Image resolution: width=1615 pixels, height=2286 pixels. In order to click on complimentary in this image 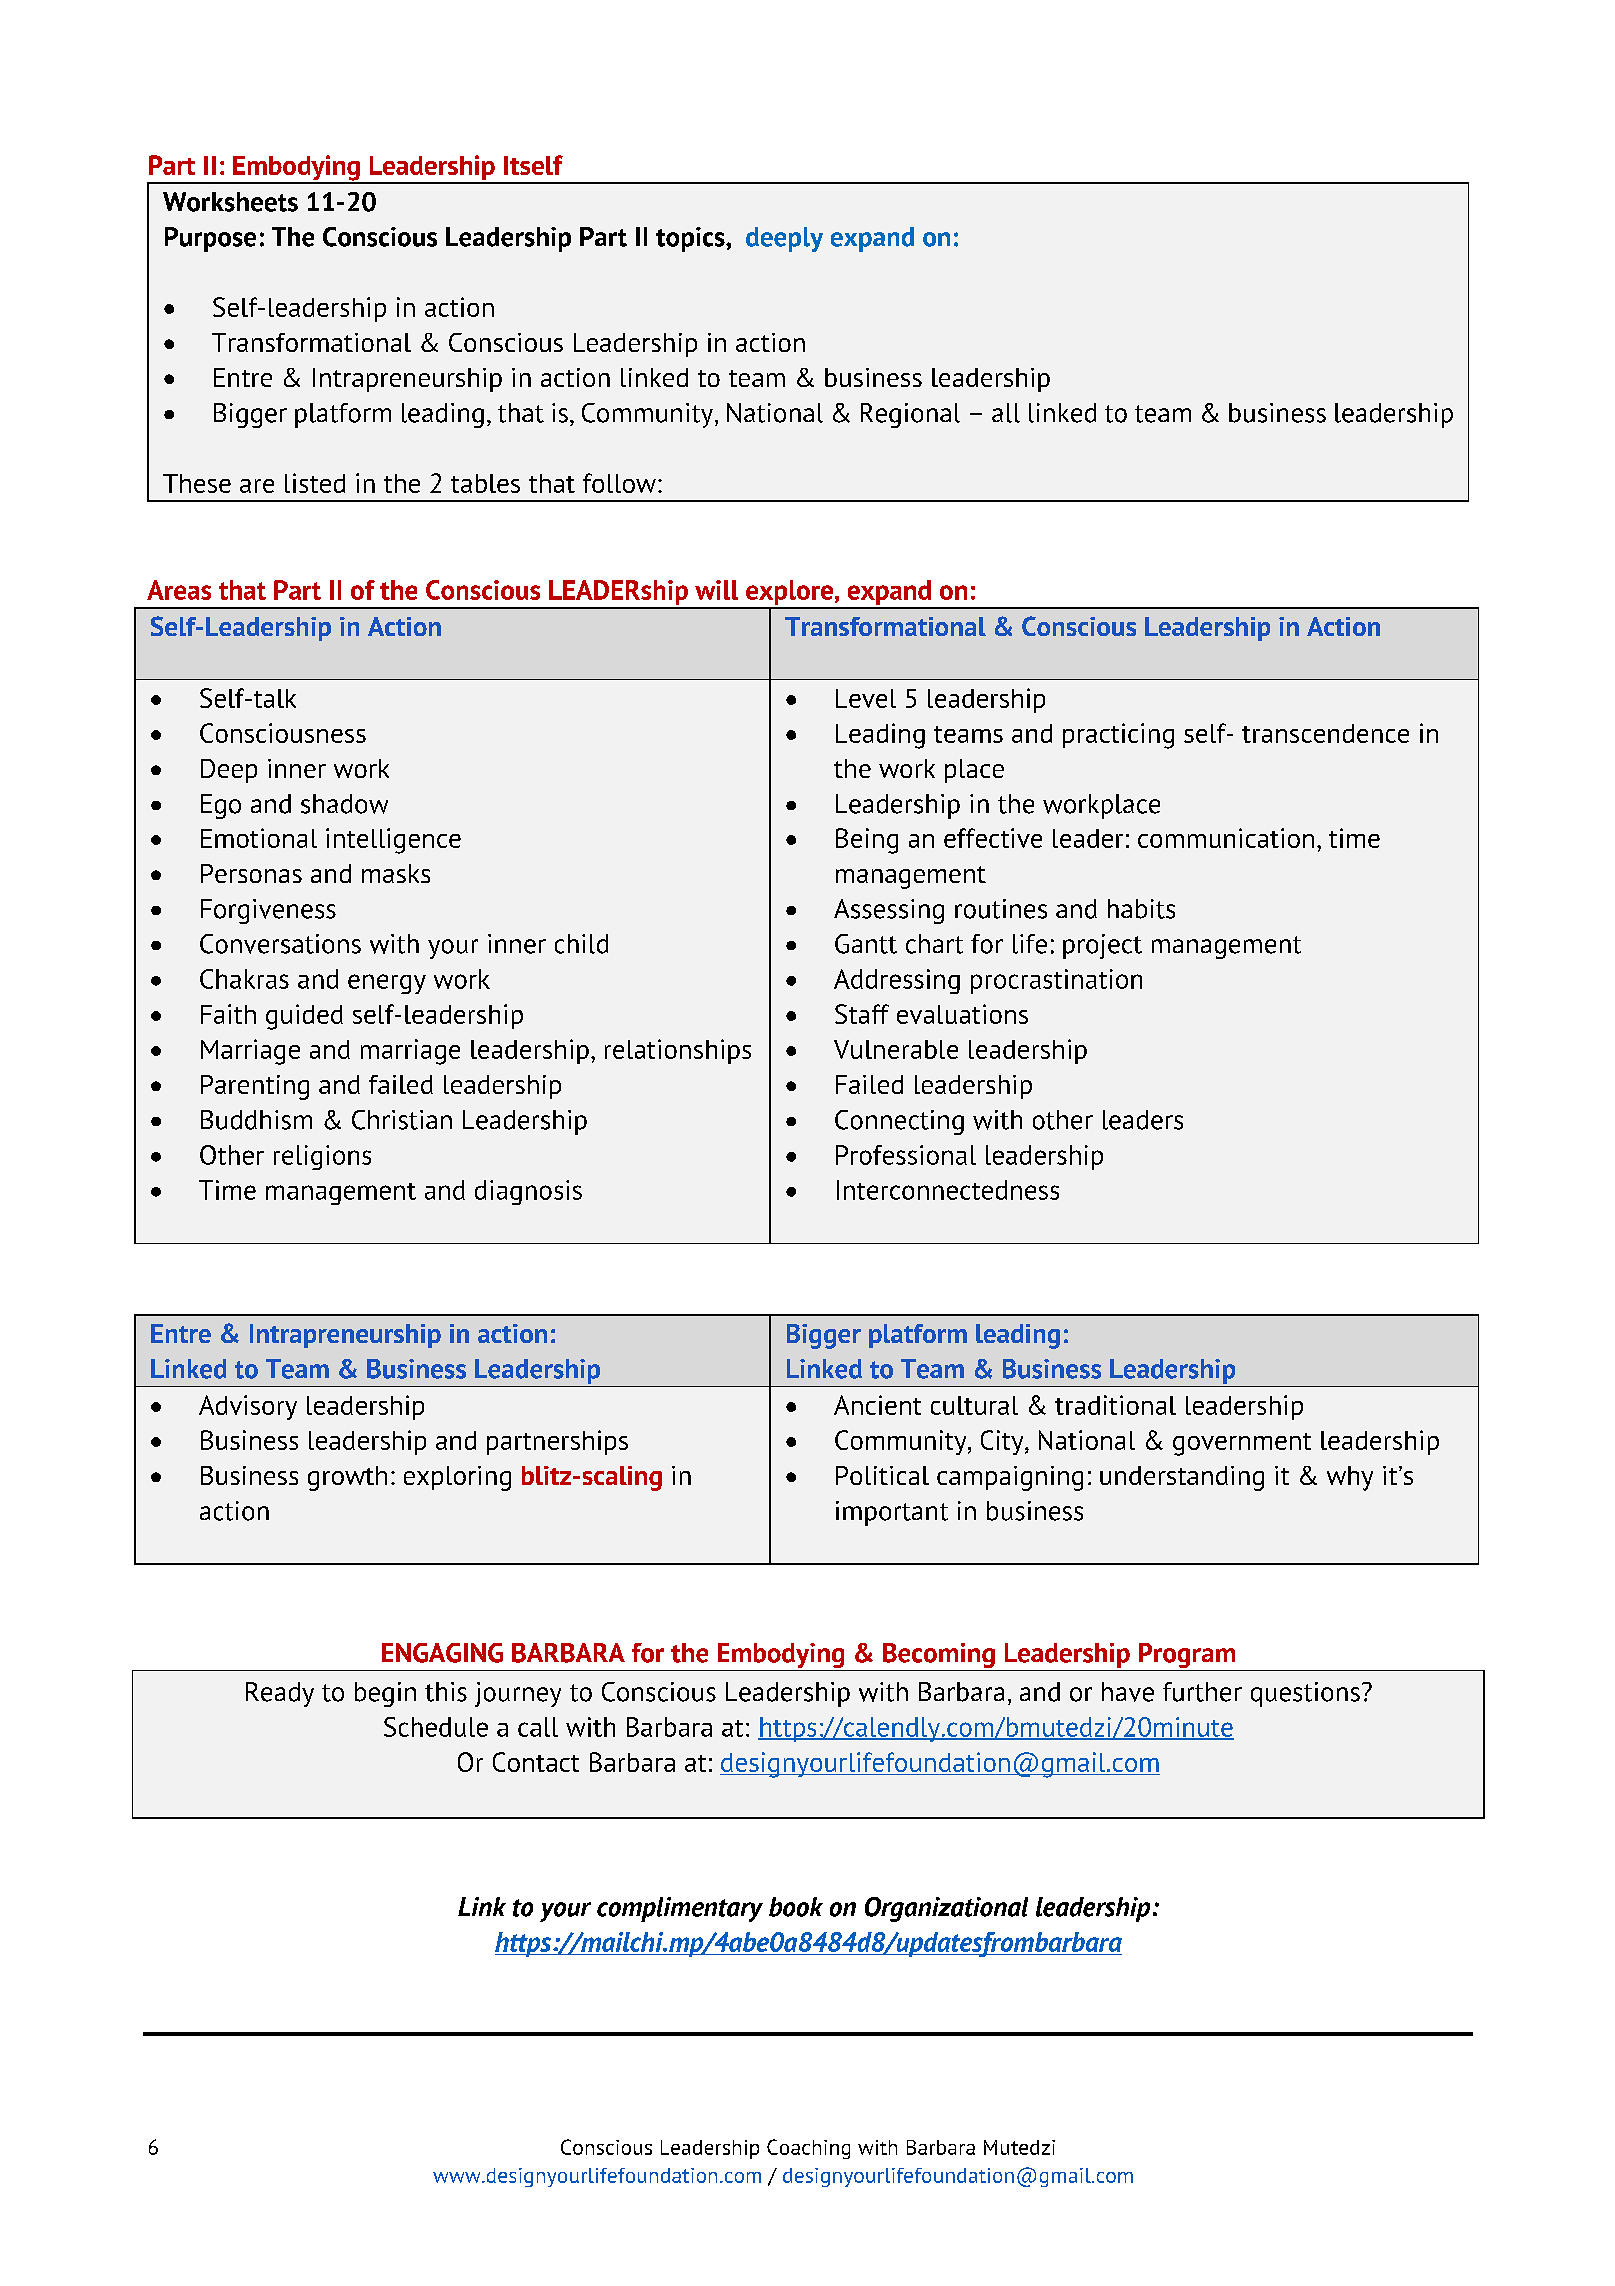, I will do `click(680, 1909)`.
